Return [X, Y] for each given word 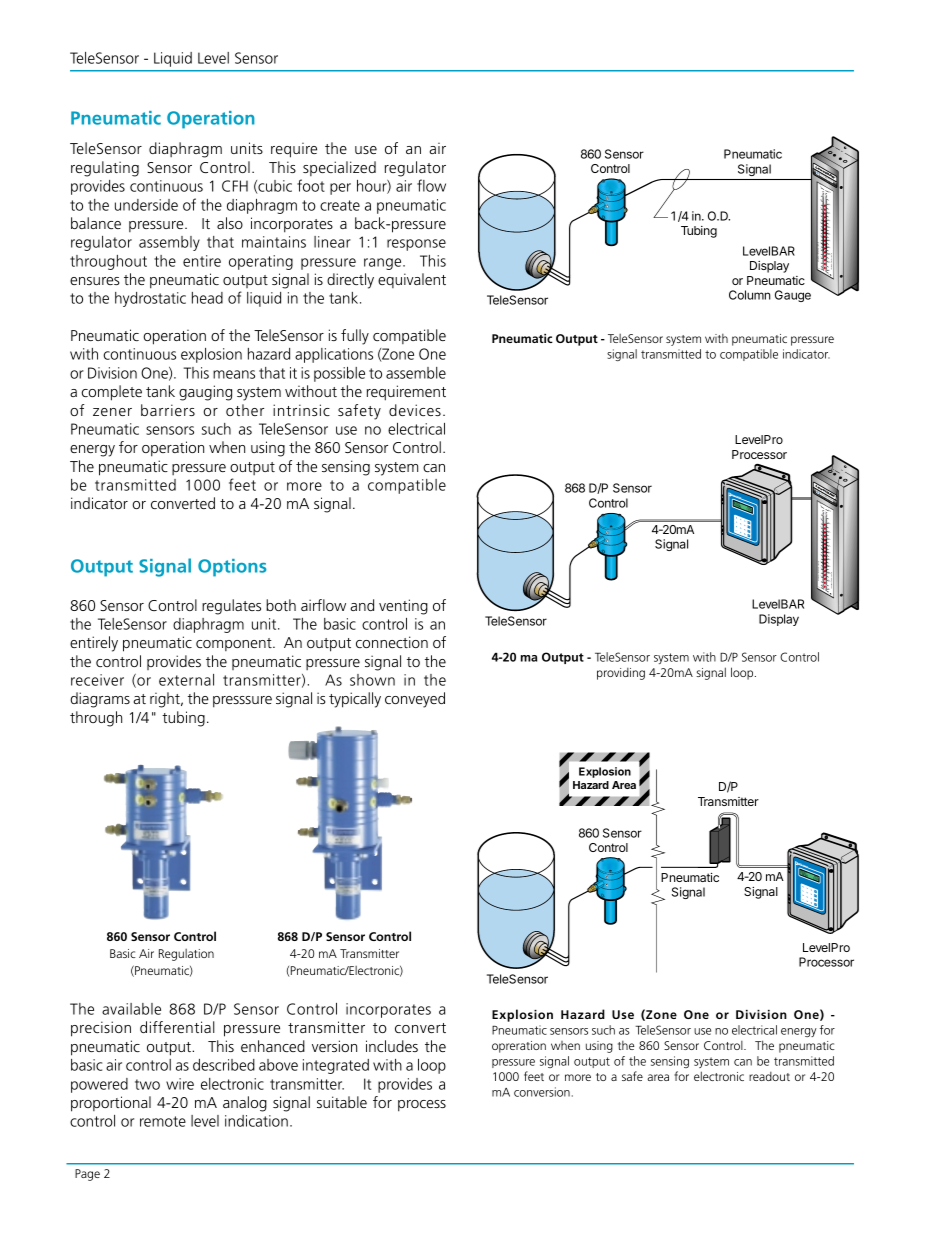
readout [769, 1076]
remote [163, 1121]
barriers [168, 410]
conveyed [415, 700]
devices [415, 410]
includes [392, 1046]
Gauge [793, 296]
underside [146, 205]
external [186, 680]
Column [750, 295]
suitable [342, 1102]
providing [621, 674]
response [416, 245]
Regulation [186, 955]
